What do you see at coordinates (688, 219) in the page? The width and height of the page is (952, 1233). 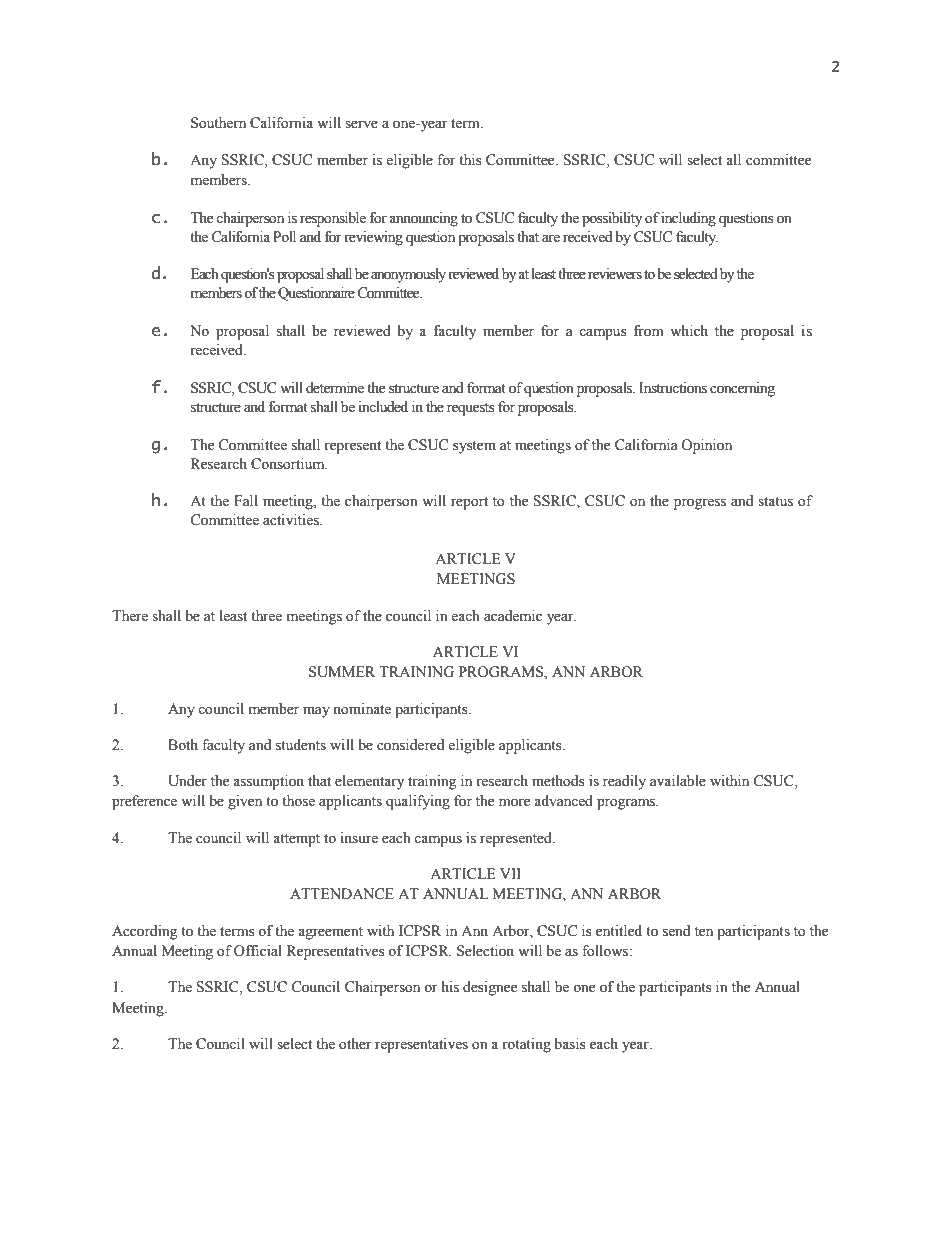 I see `including` at bounding box center [688, 219].
